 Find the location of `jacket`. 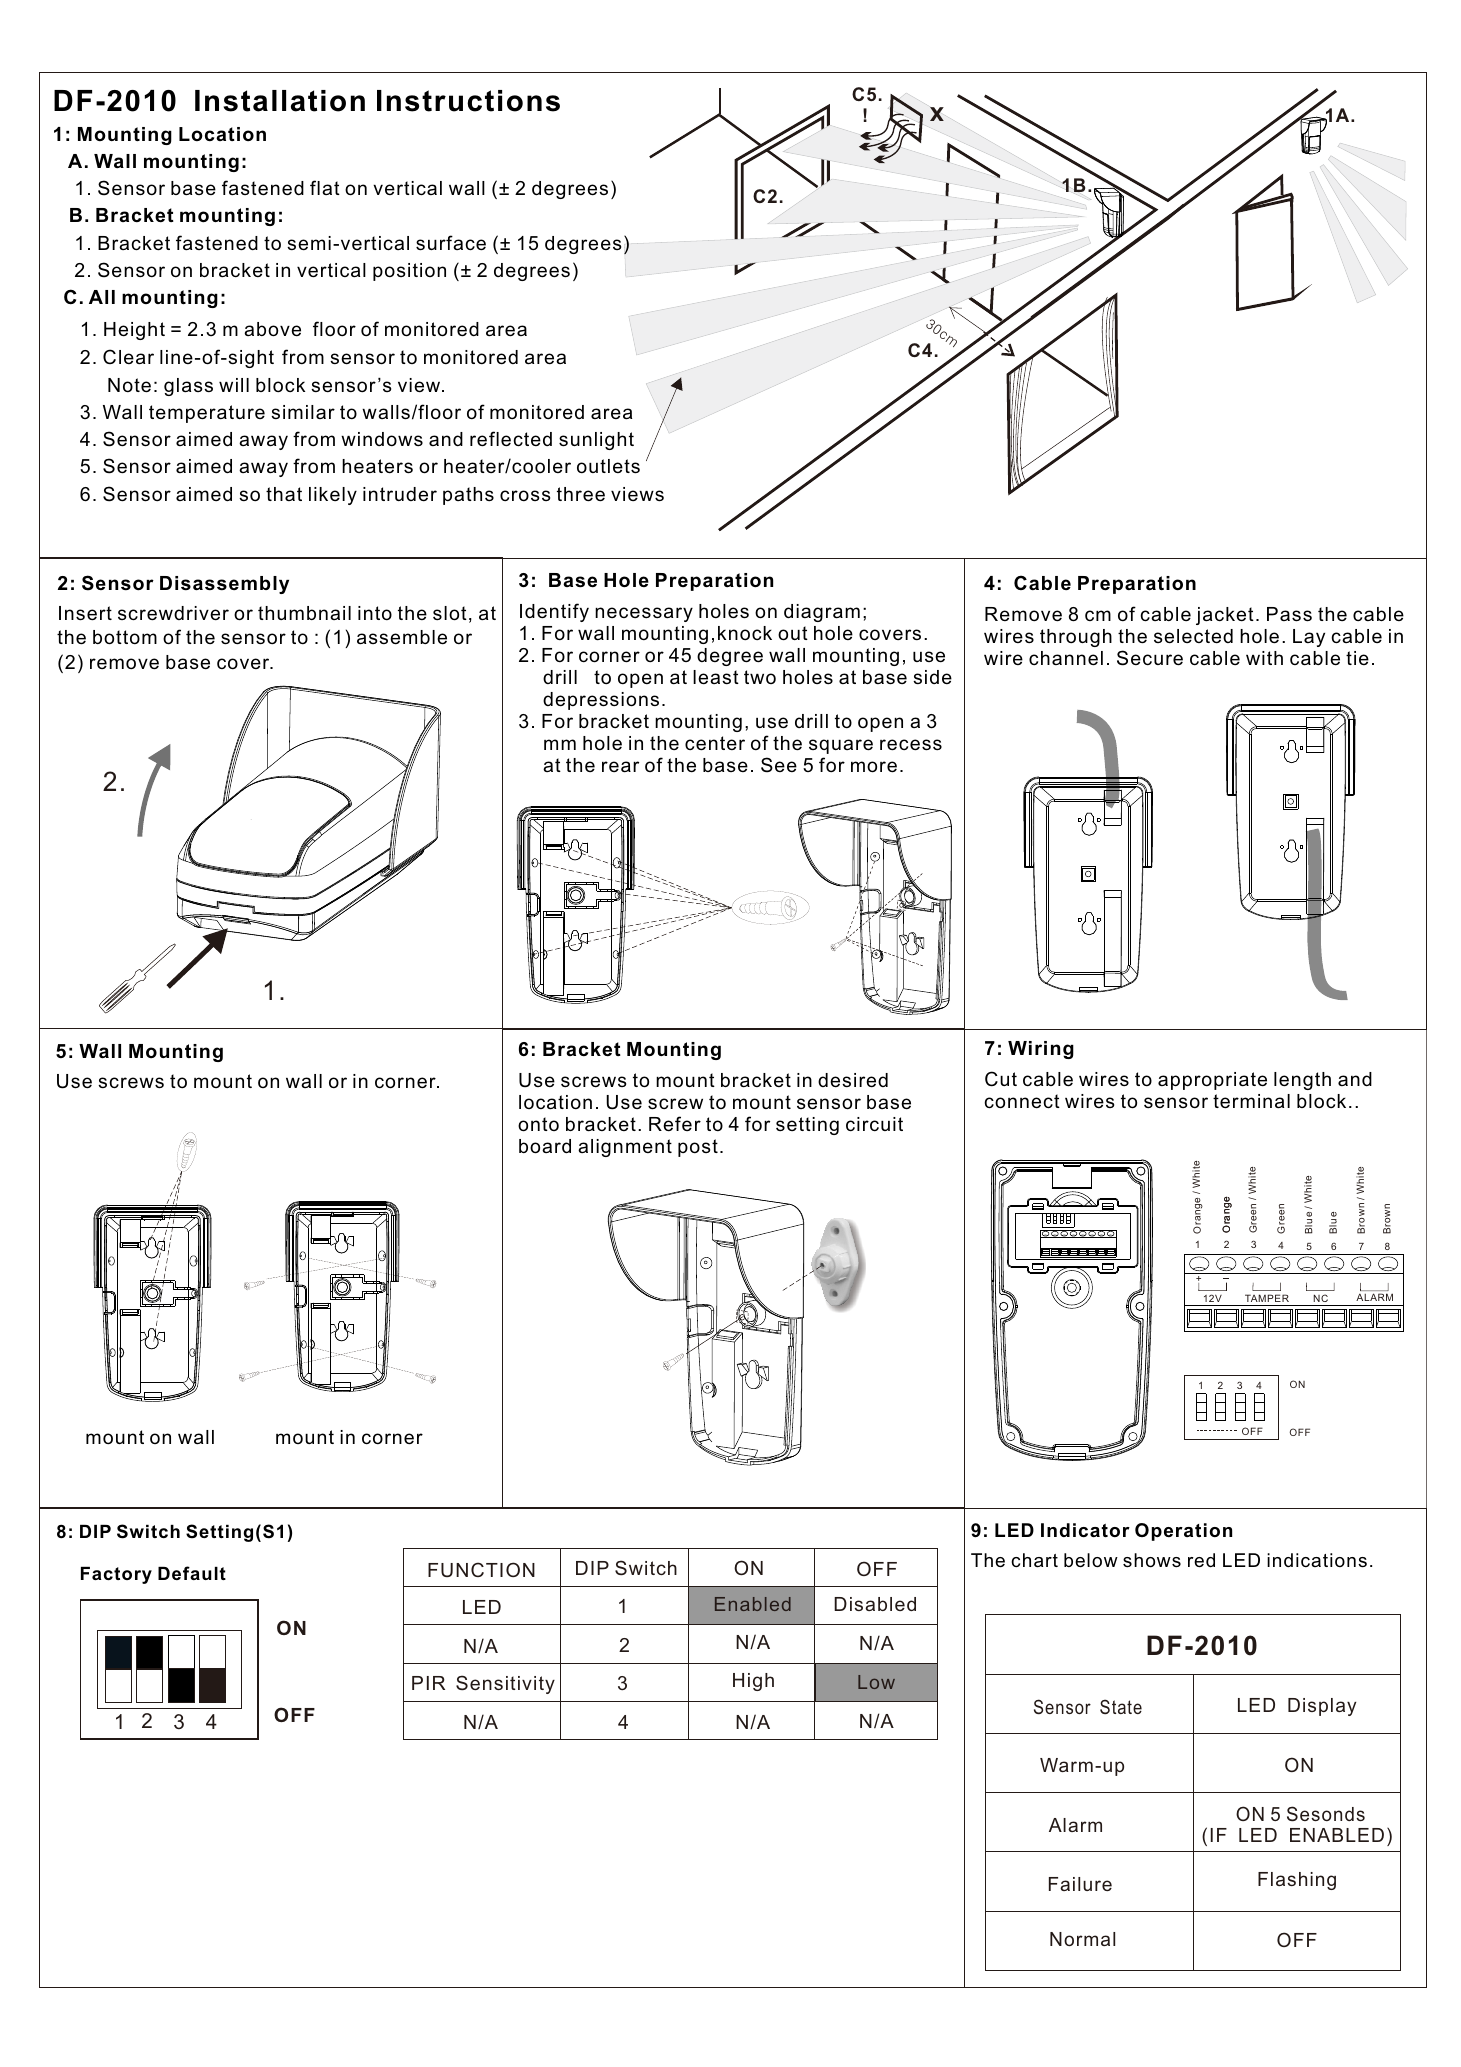

jacket is located at coordinates (1225, 616).
